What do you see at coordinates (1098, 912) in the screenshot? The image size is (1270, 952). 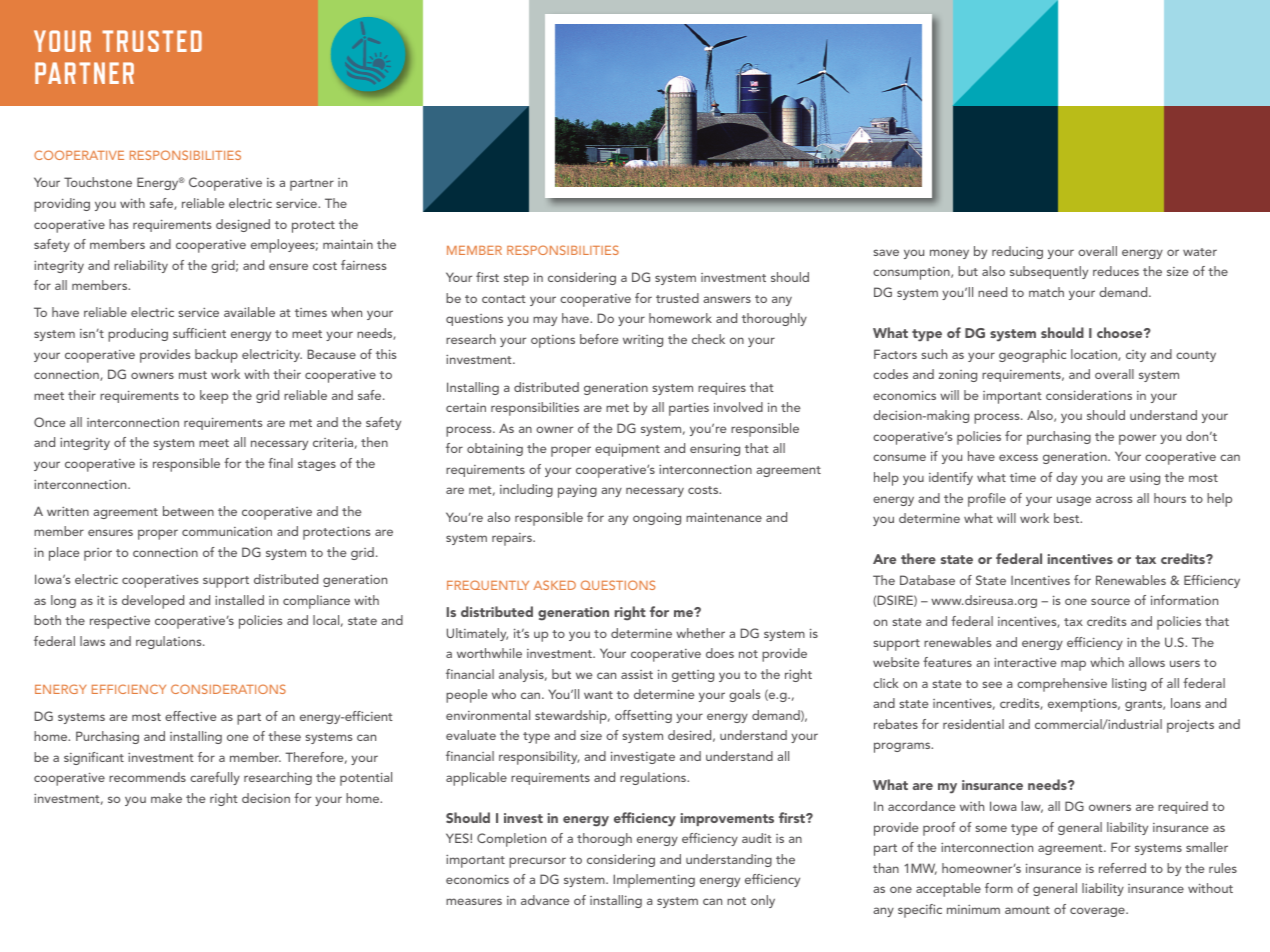 I see `coverage` at bounding box center [1098, 912].
